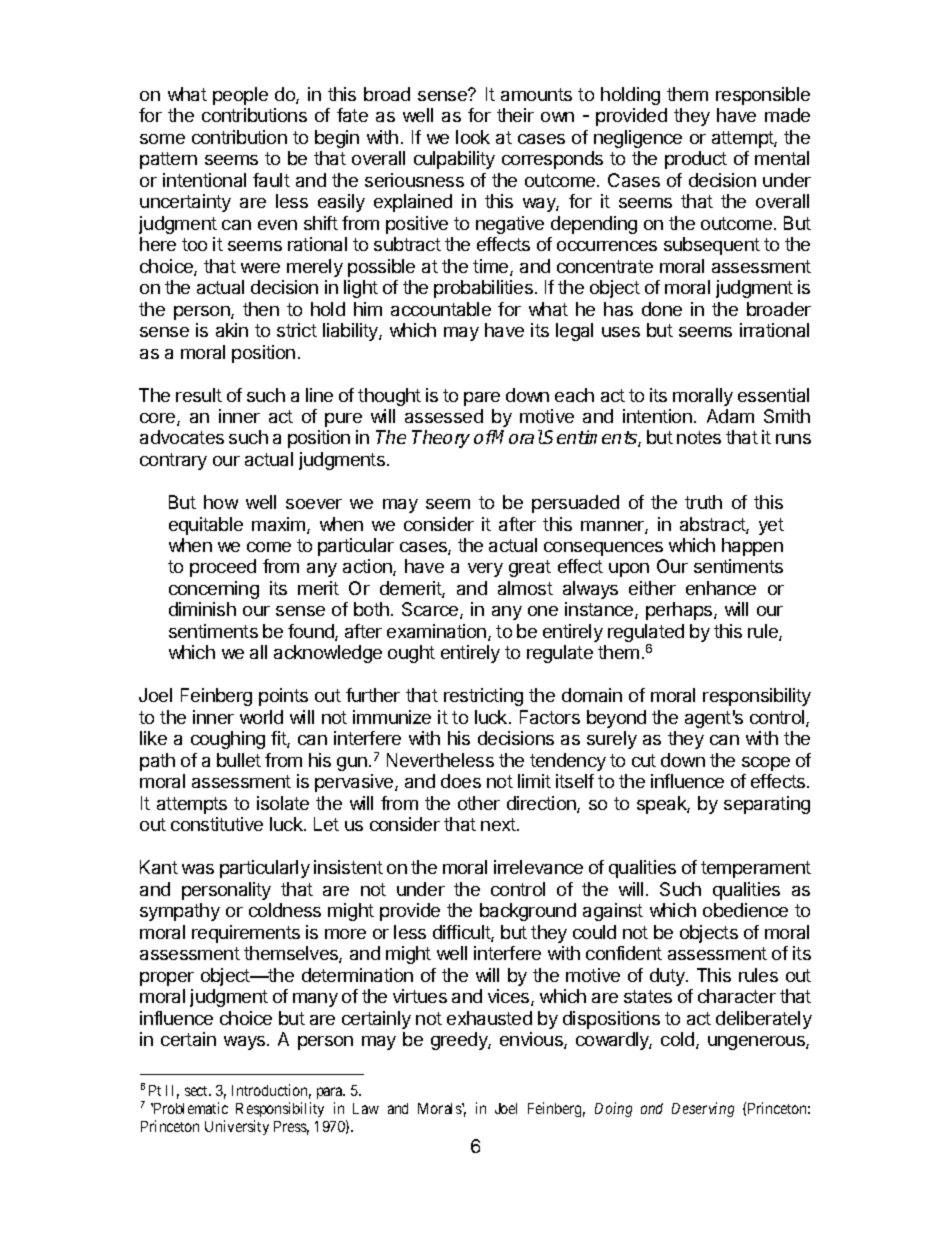  What do you see at coordinates (696, 160) in the page?
I see `product` at bounding box center [696, 160].
